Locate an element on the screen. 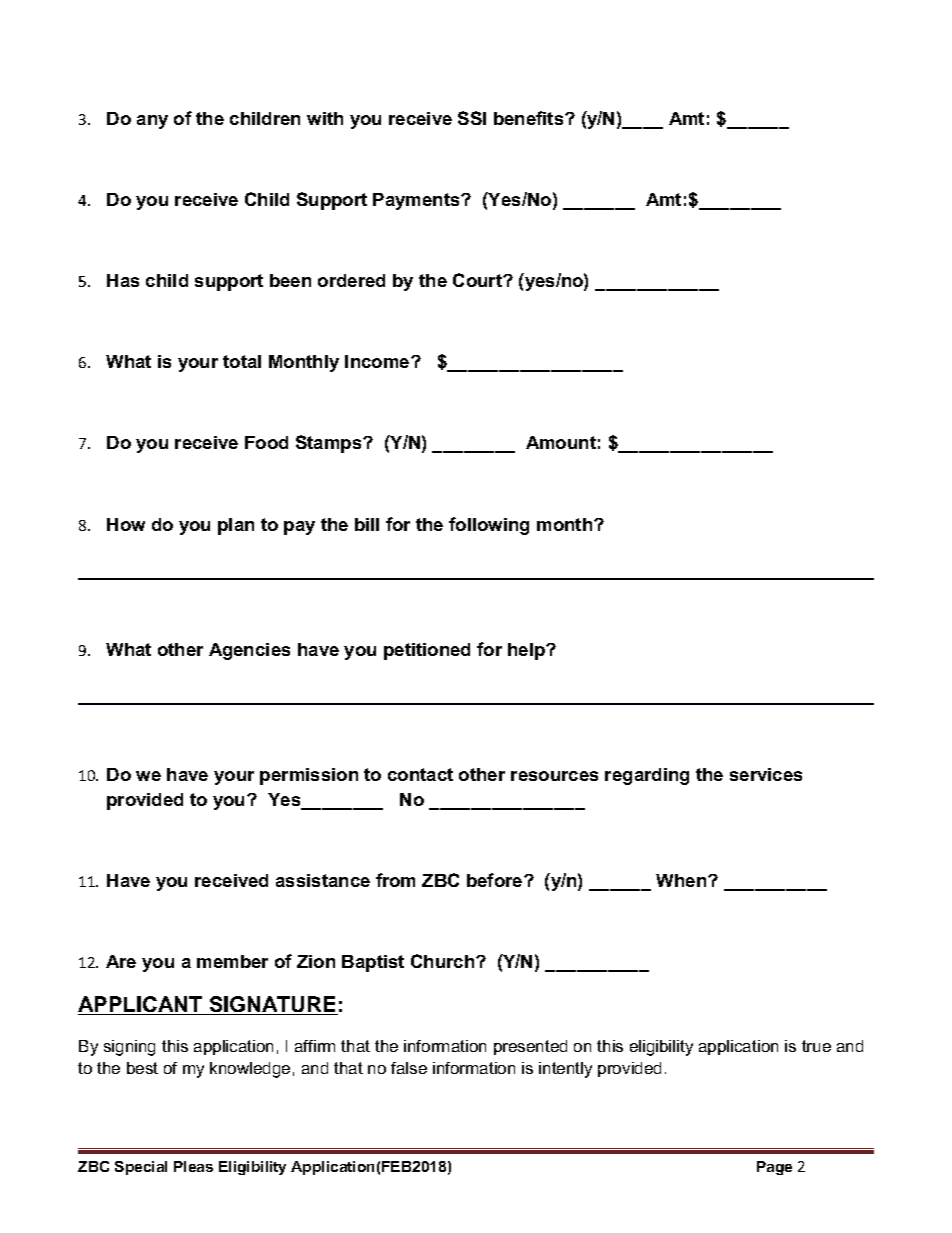  services is located at coordinates (766, 774).
